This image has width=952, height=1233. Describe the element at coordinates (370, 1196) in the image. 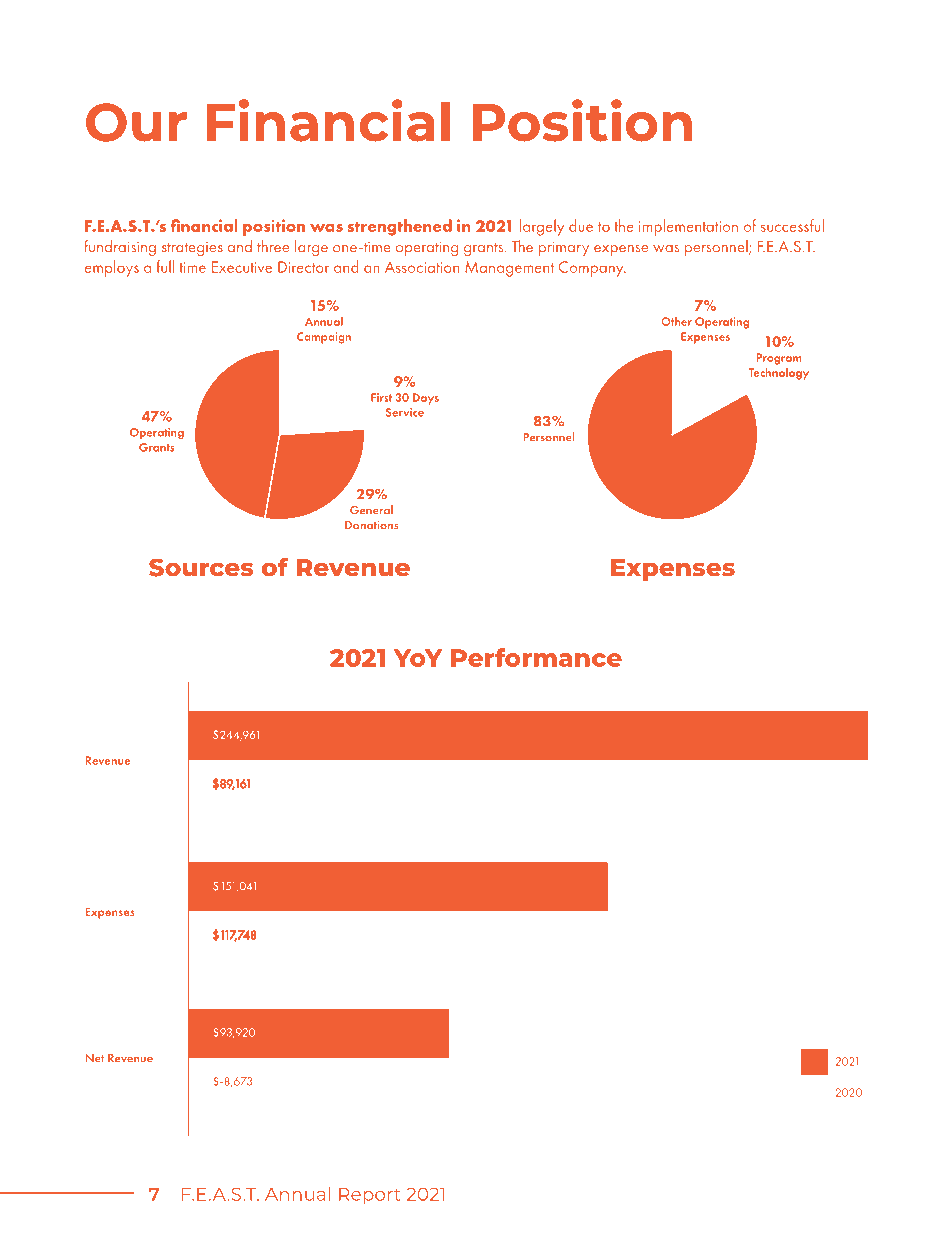

I see `Report` at that location.
